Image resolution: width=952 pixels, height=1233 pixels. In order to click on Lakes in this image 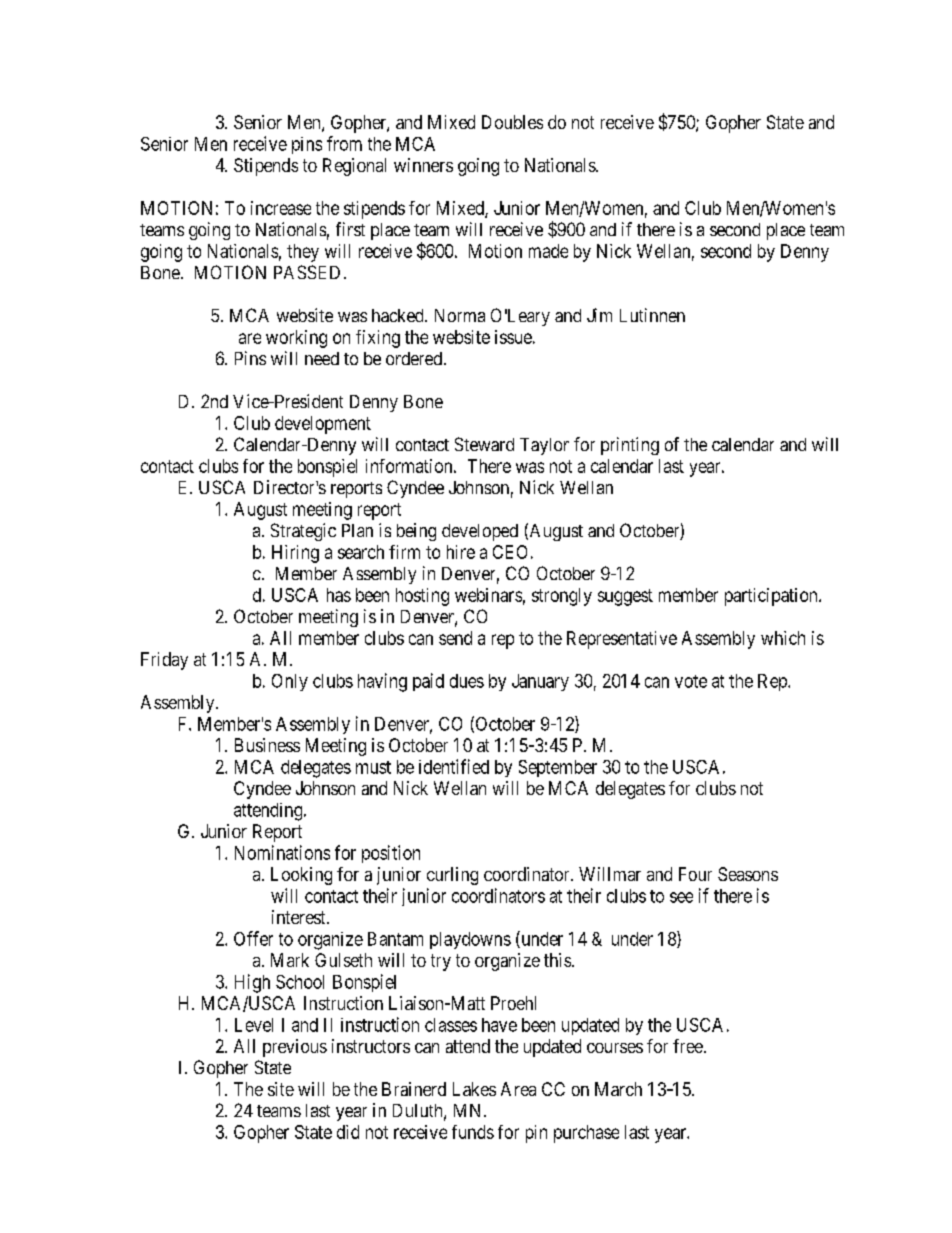, I will do `click(474, 1089)`.
